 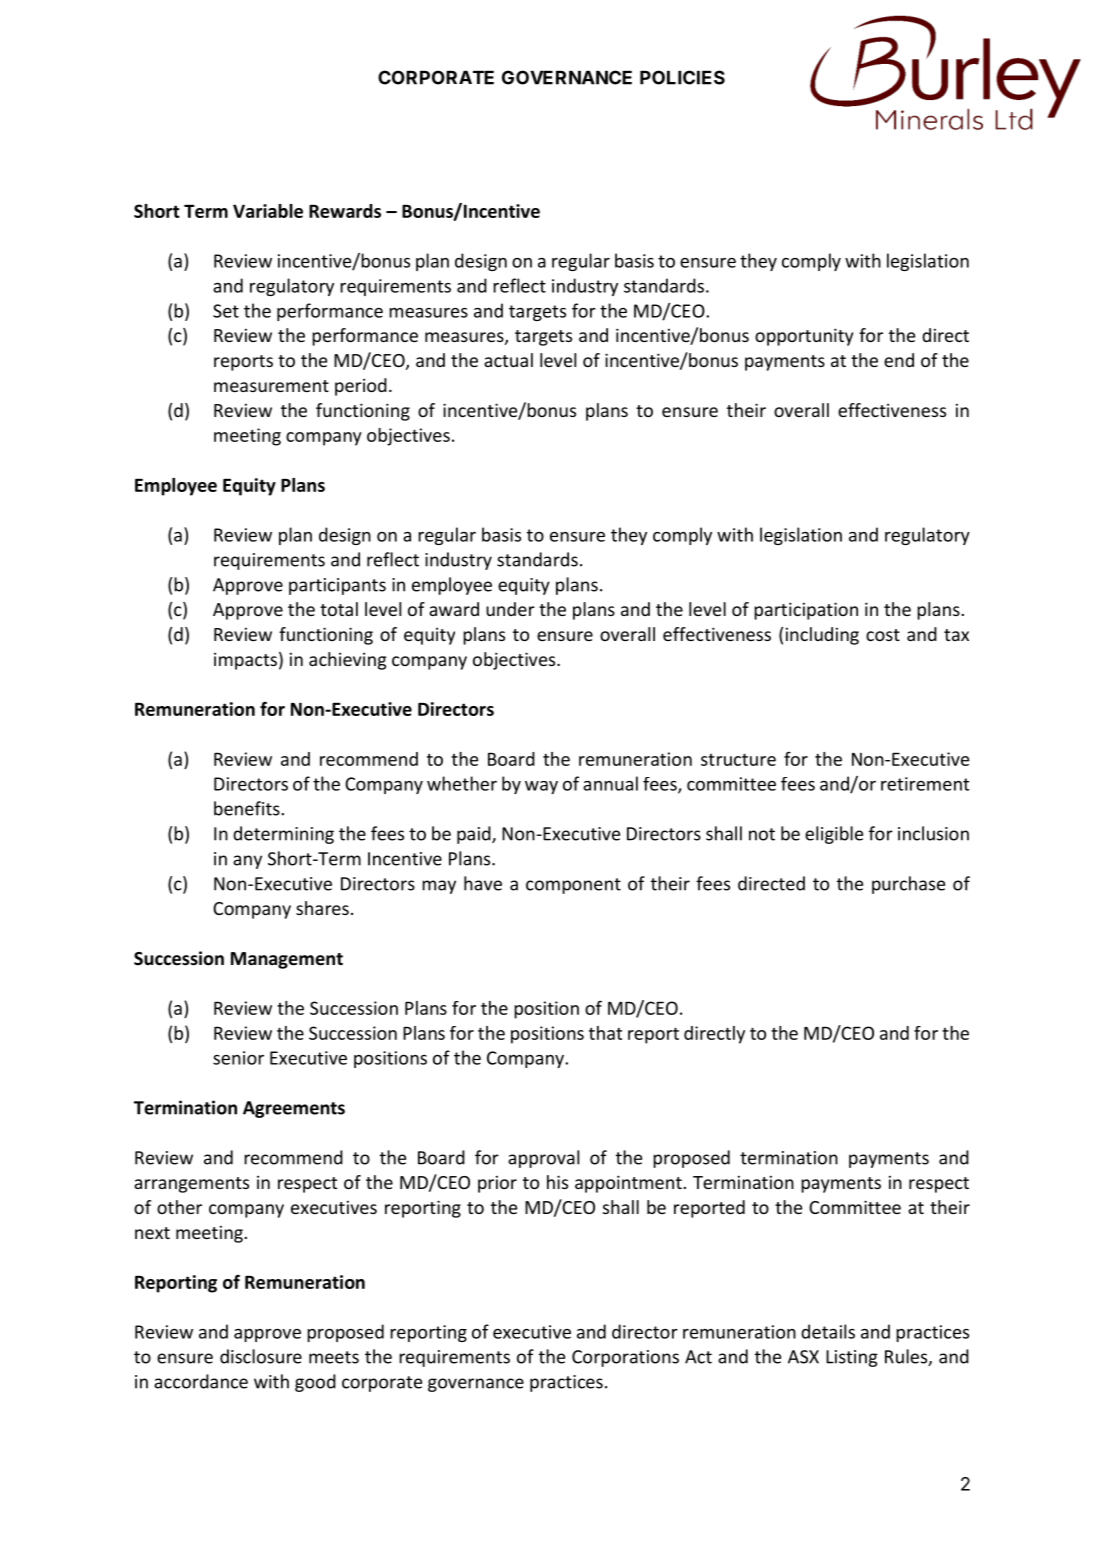 What do you see at coordinates (925, 784) in the screenshot?
I see `retirement` at bounding box center [925, 784].
